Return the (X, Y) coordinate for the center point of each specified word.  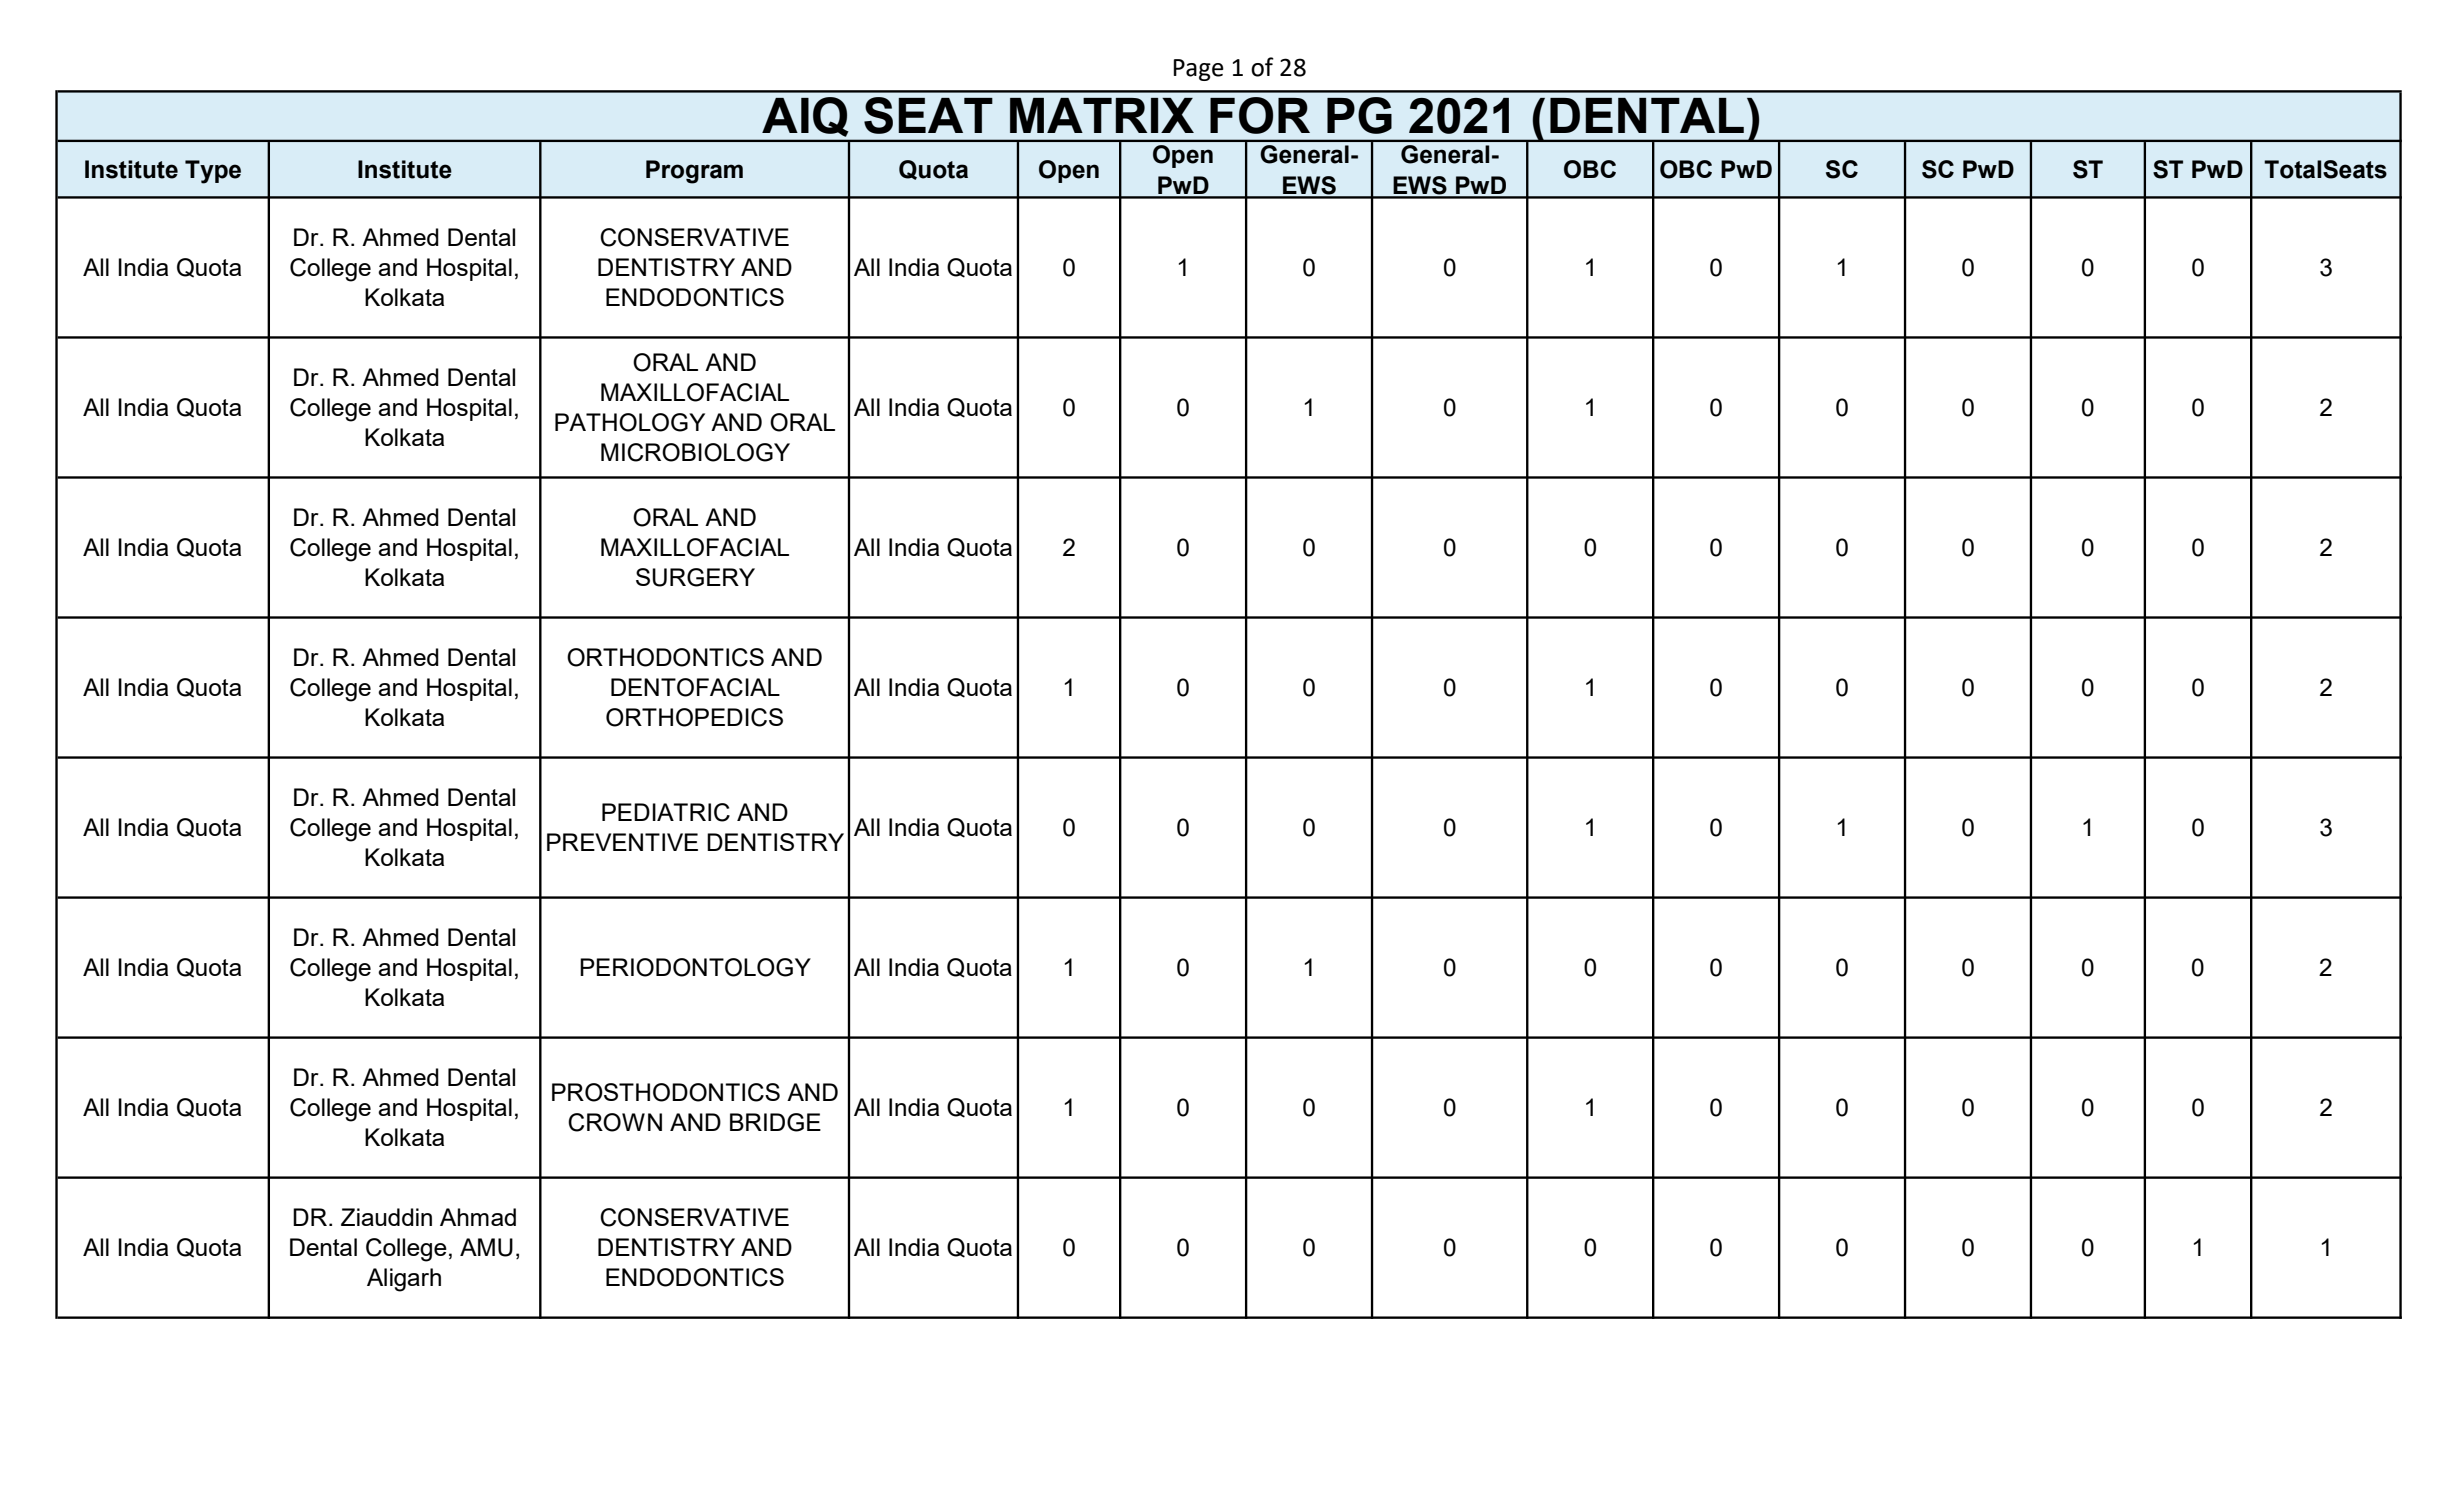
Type (213, 172)
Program (694, 172)
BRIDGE (775, 1122)
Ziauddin (386, 1217)
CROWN (615, 1122)
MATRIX (1102, 115)
